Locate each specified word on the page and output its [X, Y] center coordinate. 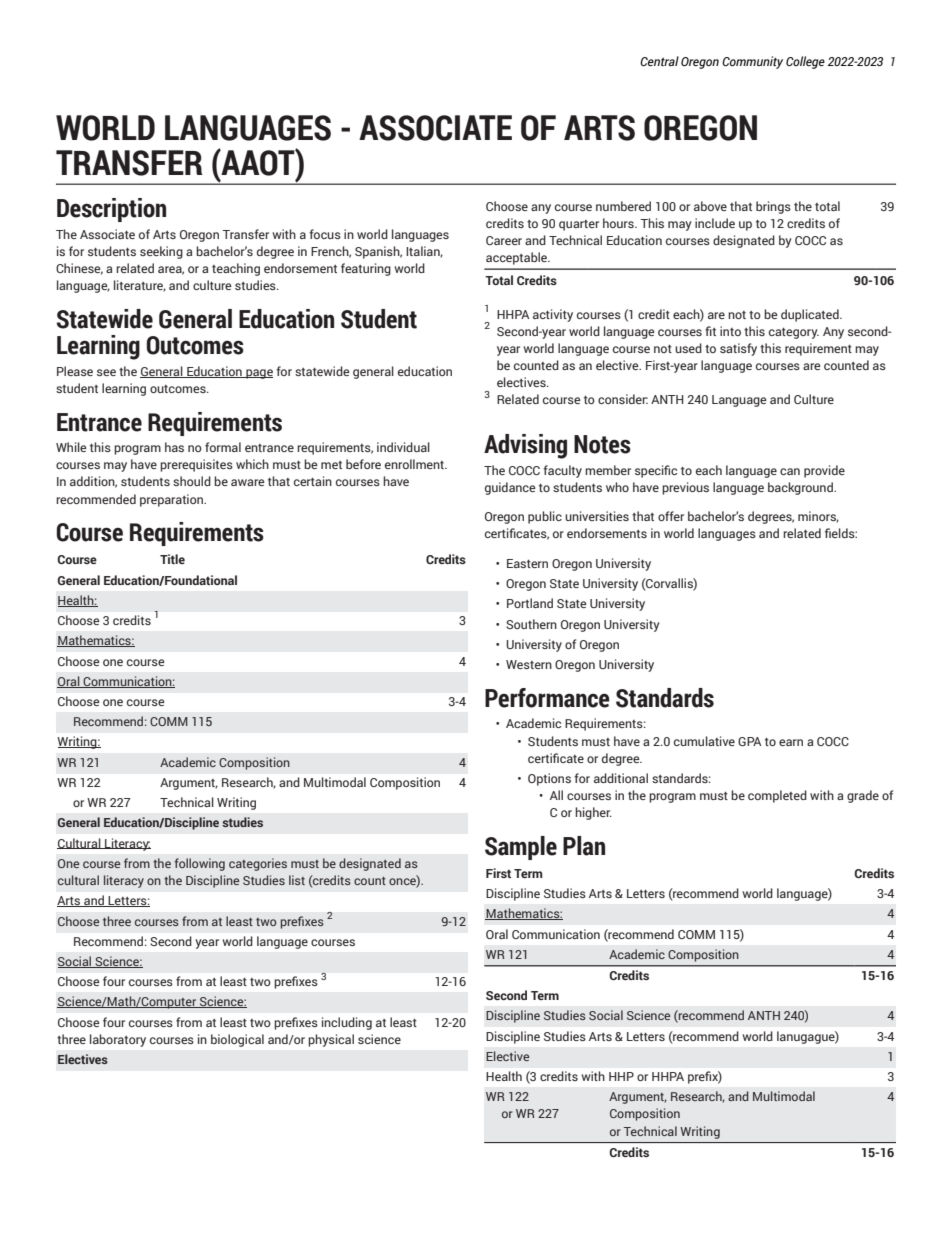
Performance [547, 698]
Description [111, 210]
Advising [525, 446]
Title [172, 559]
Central [659, 61]
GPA [749, 741]
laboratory [118, 1040]
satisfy [738, 349]
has [174, 447]
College [805, 62]
